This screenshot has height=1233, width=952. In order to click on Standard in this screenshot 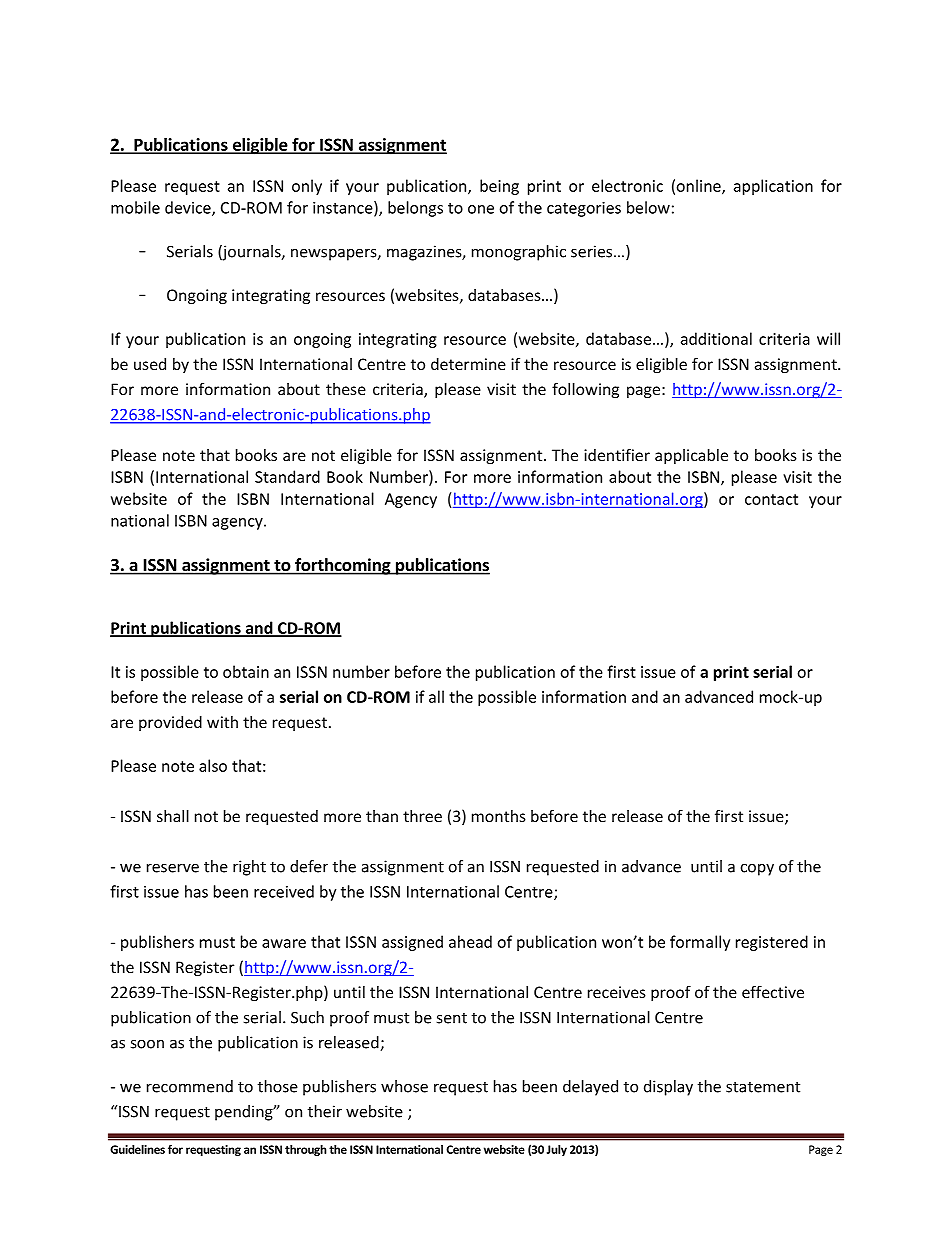, I will do `click(287, 476)`.
